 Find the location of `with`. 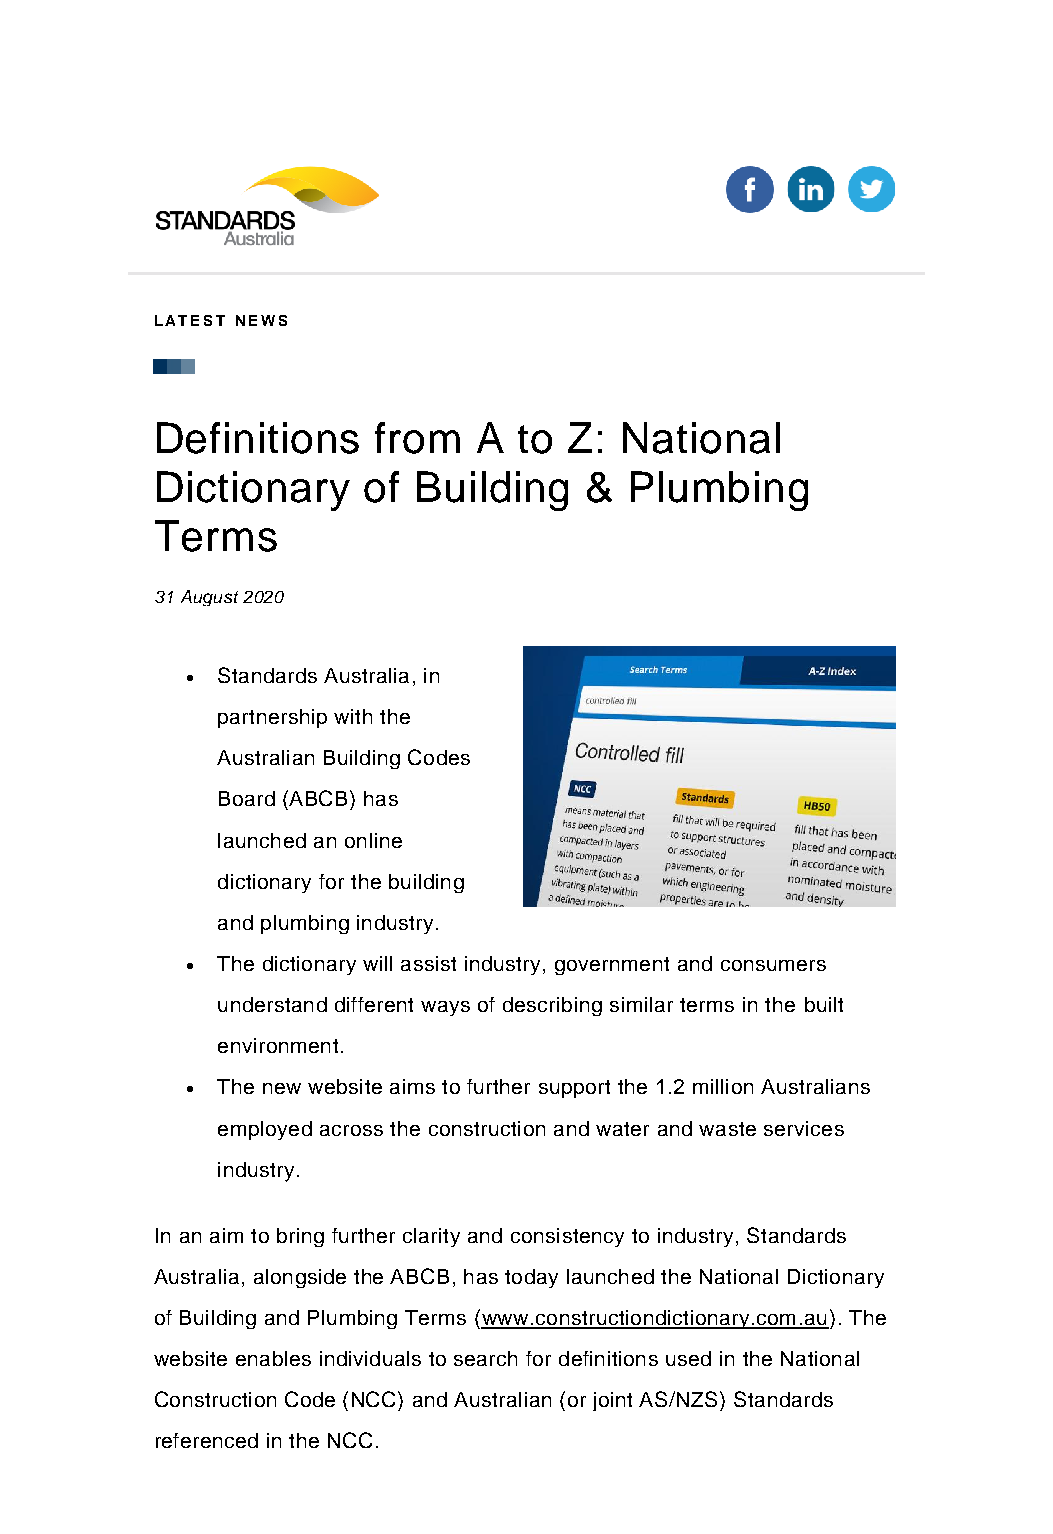

with is located at coordinates (353, 716).
